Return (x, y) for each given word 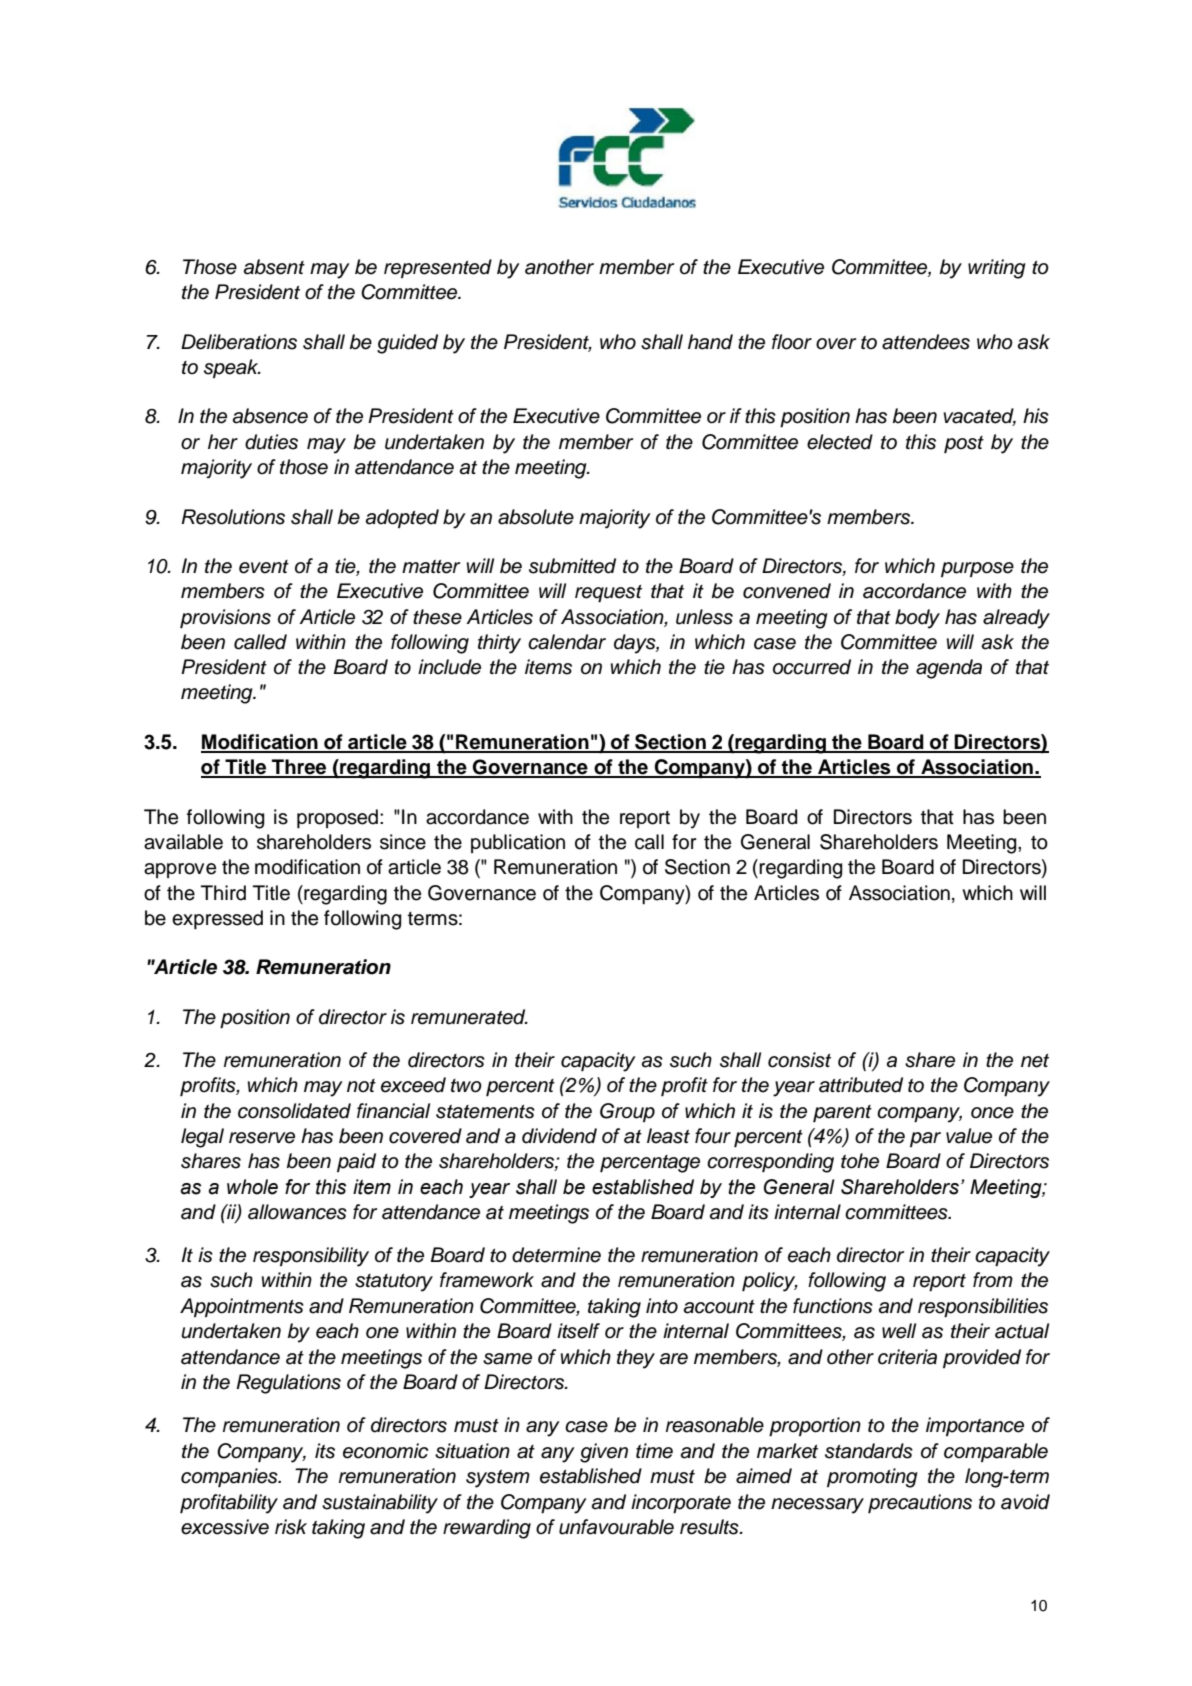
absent (274, 267)
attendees (926, 342)
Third (223, 893)
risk (291, 1527)
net (1035, 1061)
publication (518, 843)
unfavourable (616, 1527)
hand (710, 342)
